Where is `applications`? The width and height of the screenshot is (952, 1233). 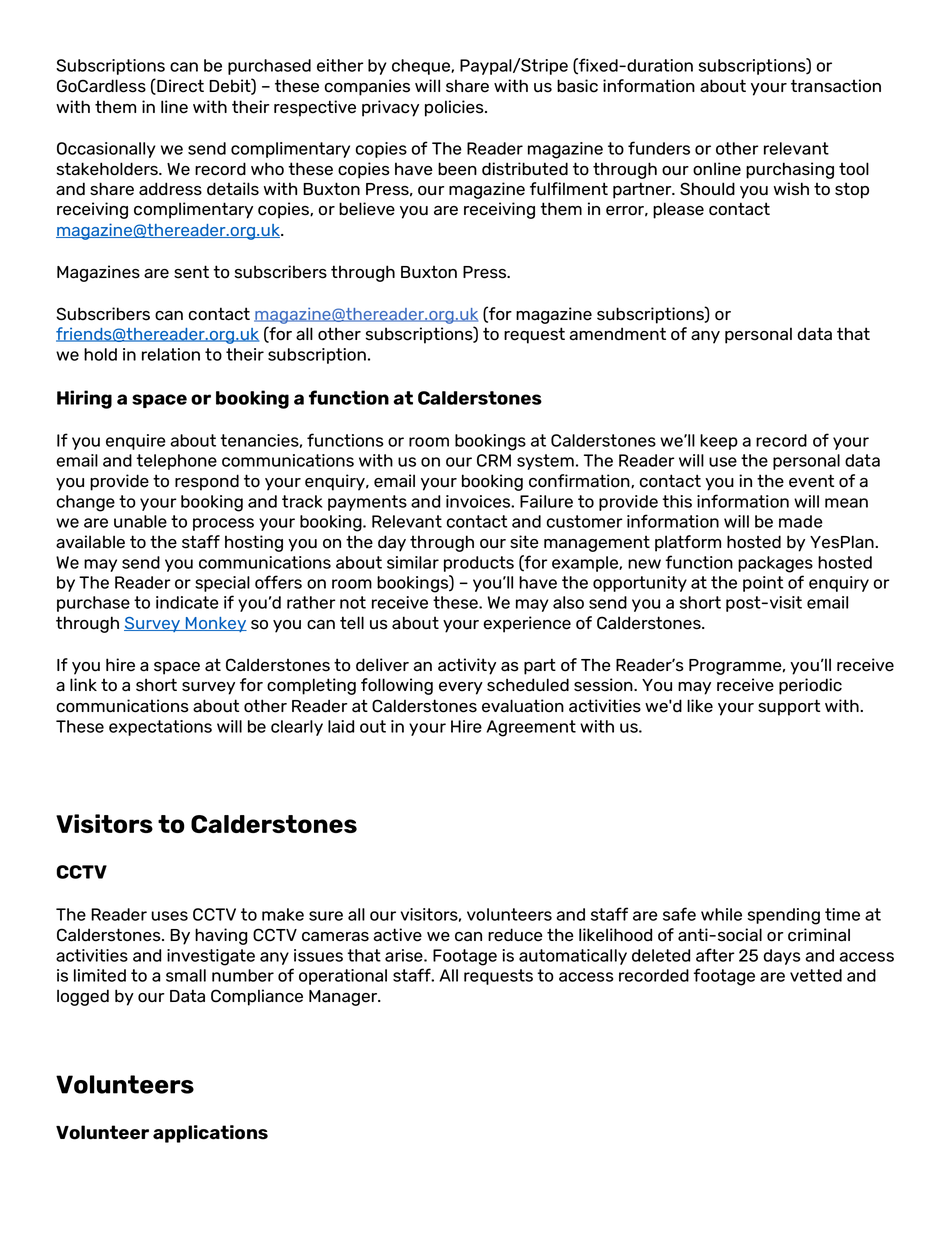
applications is located at coordinates (210, 1134).
